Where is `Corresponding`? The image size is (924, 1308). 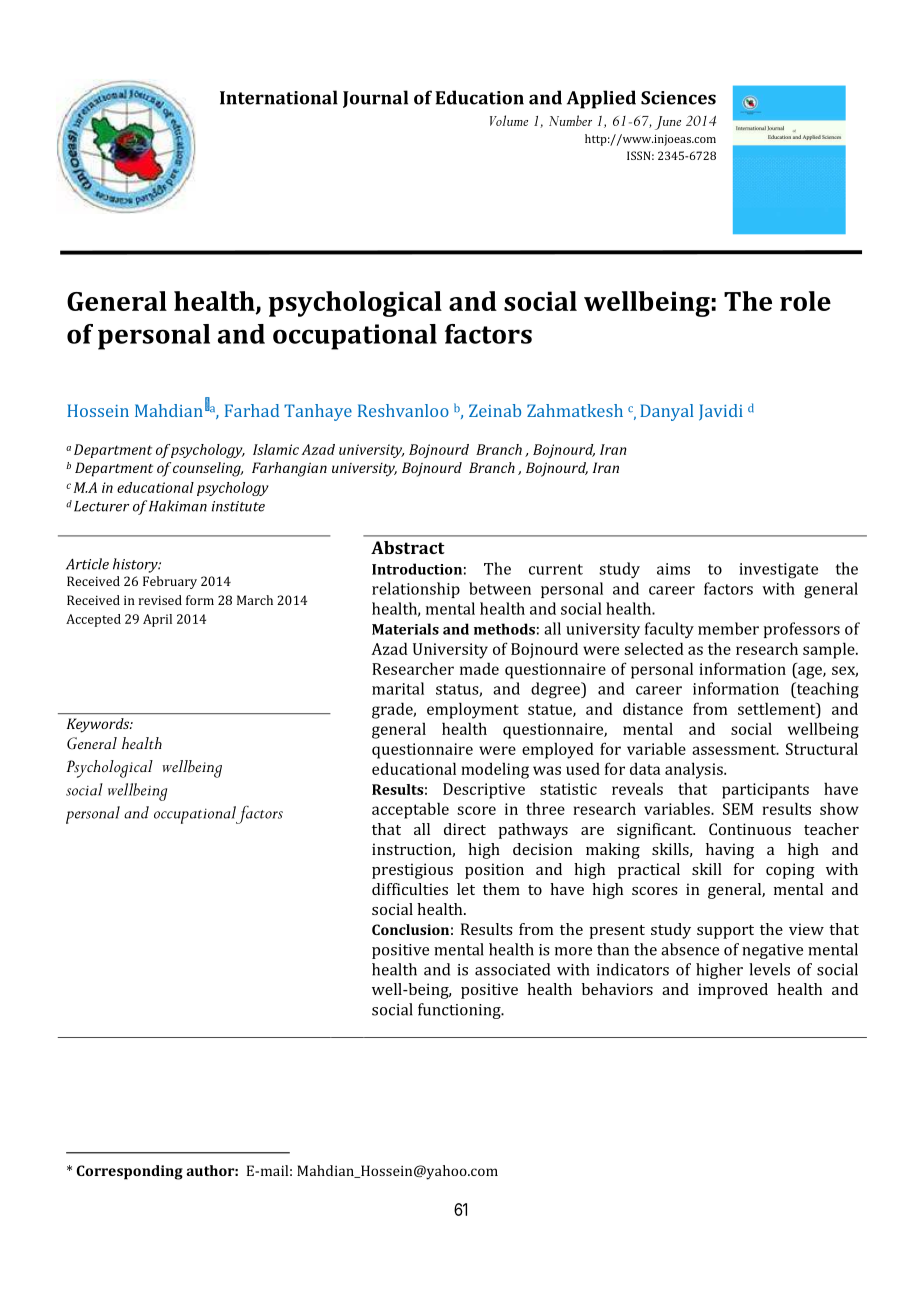
Corresponding is located at coordinates (130, 1172).
